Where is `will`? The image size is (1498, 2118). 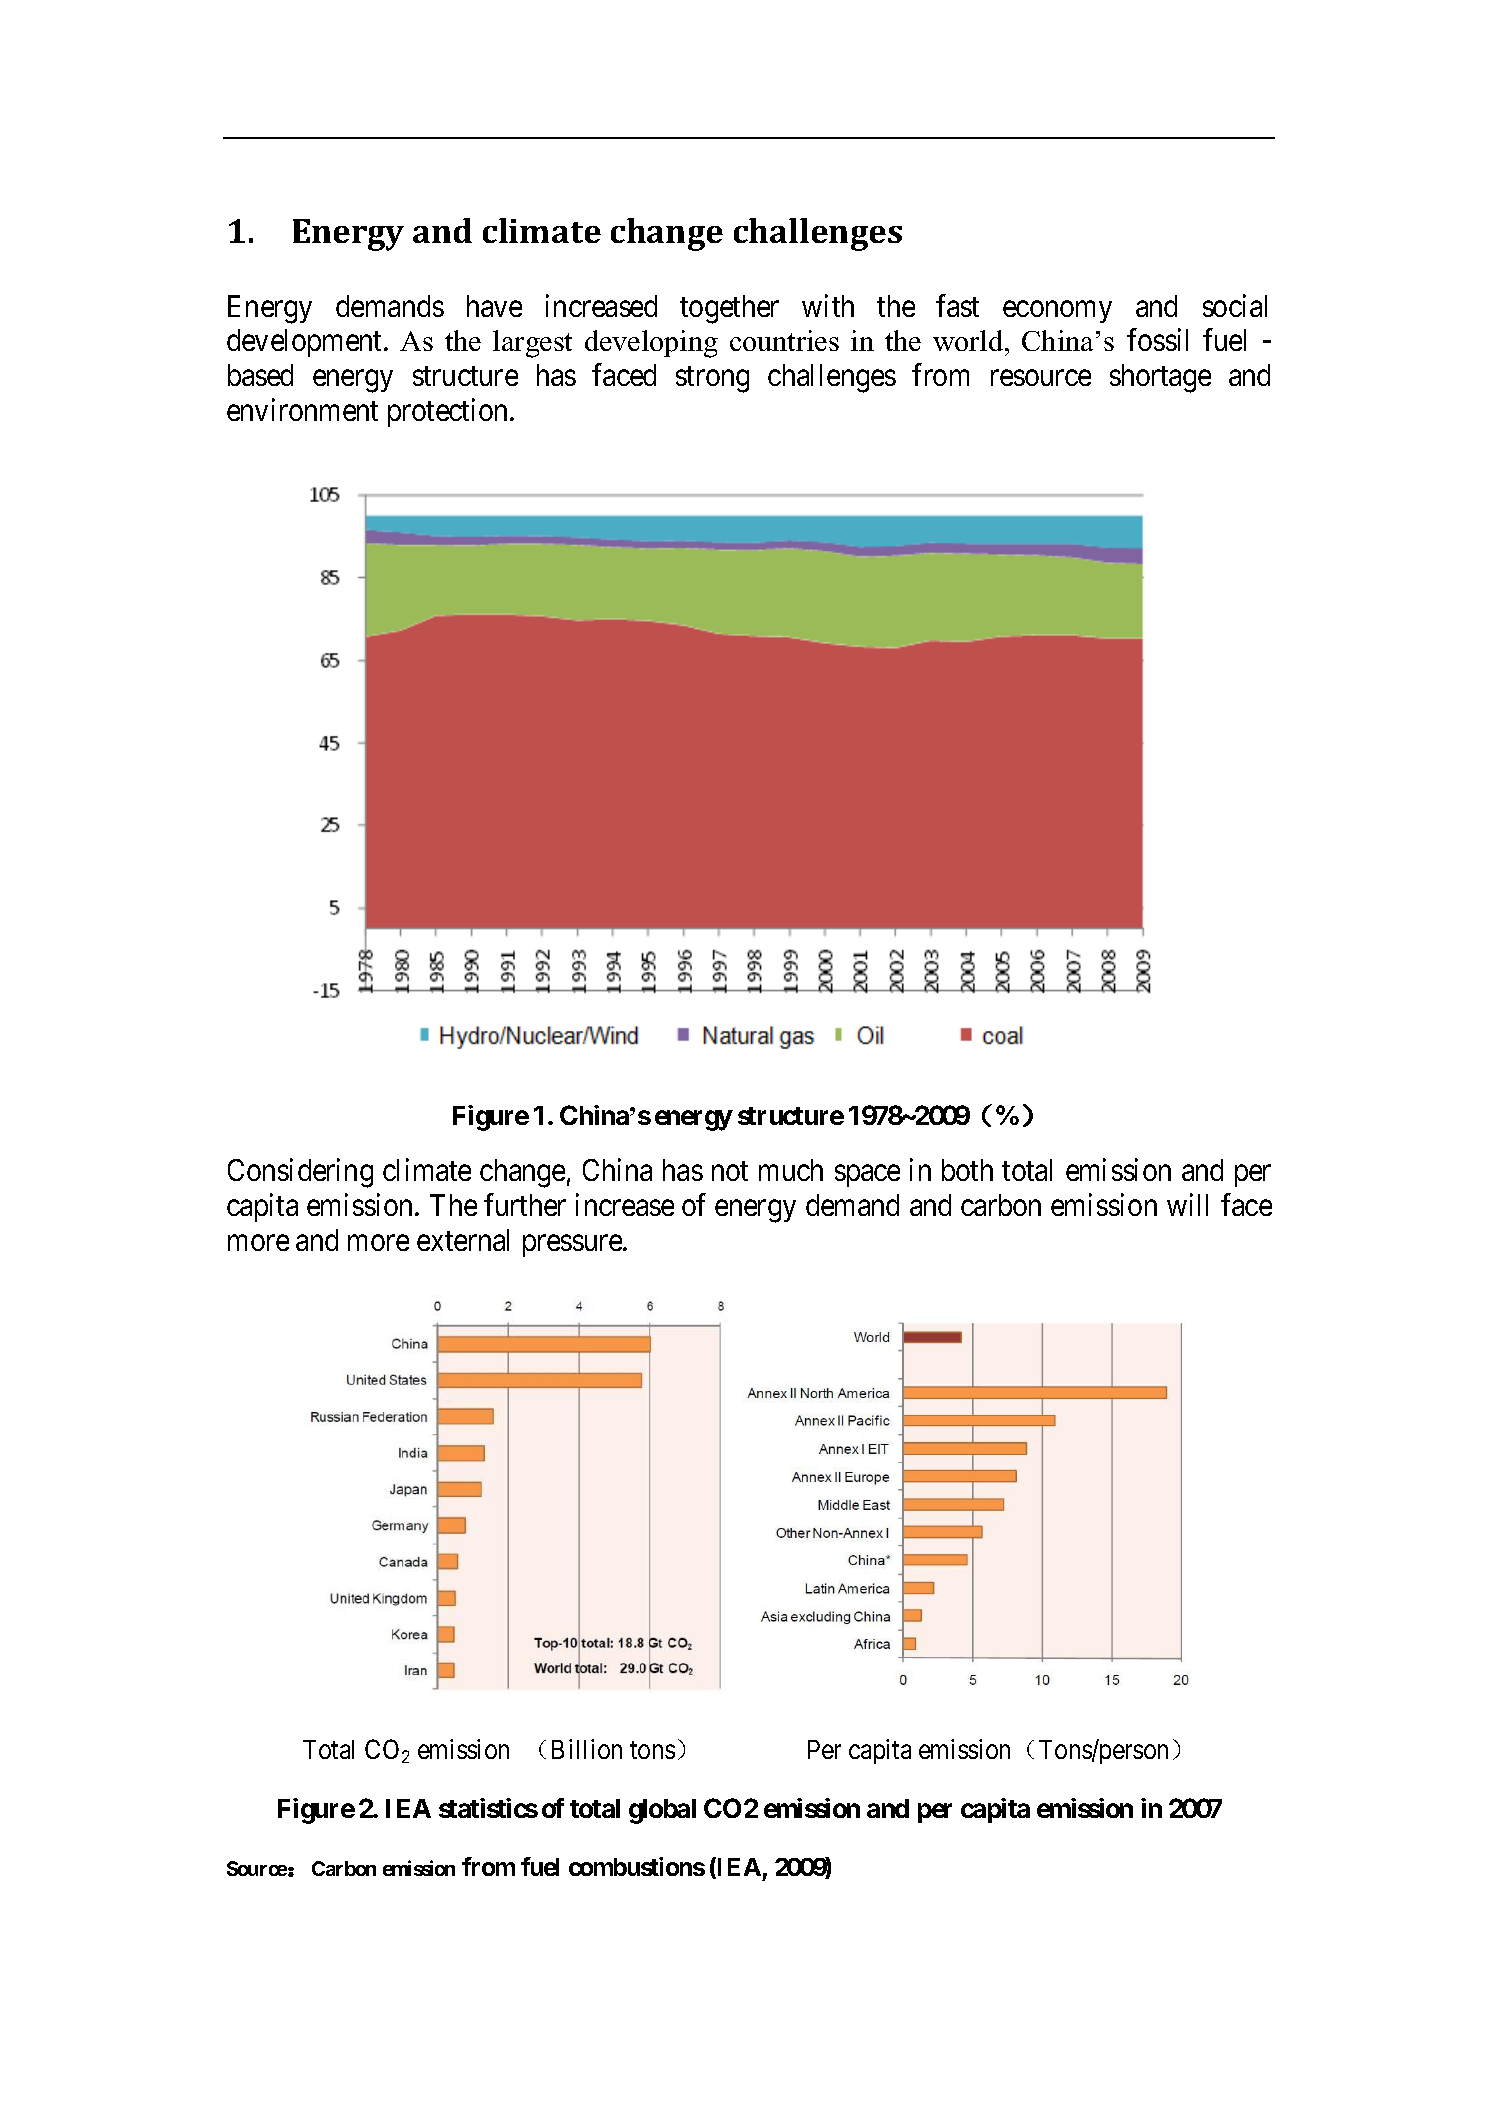 will is located at coordinates (1187, 1205).
